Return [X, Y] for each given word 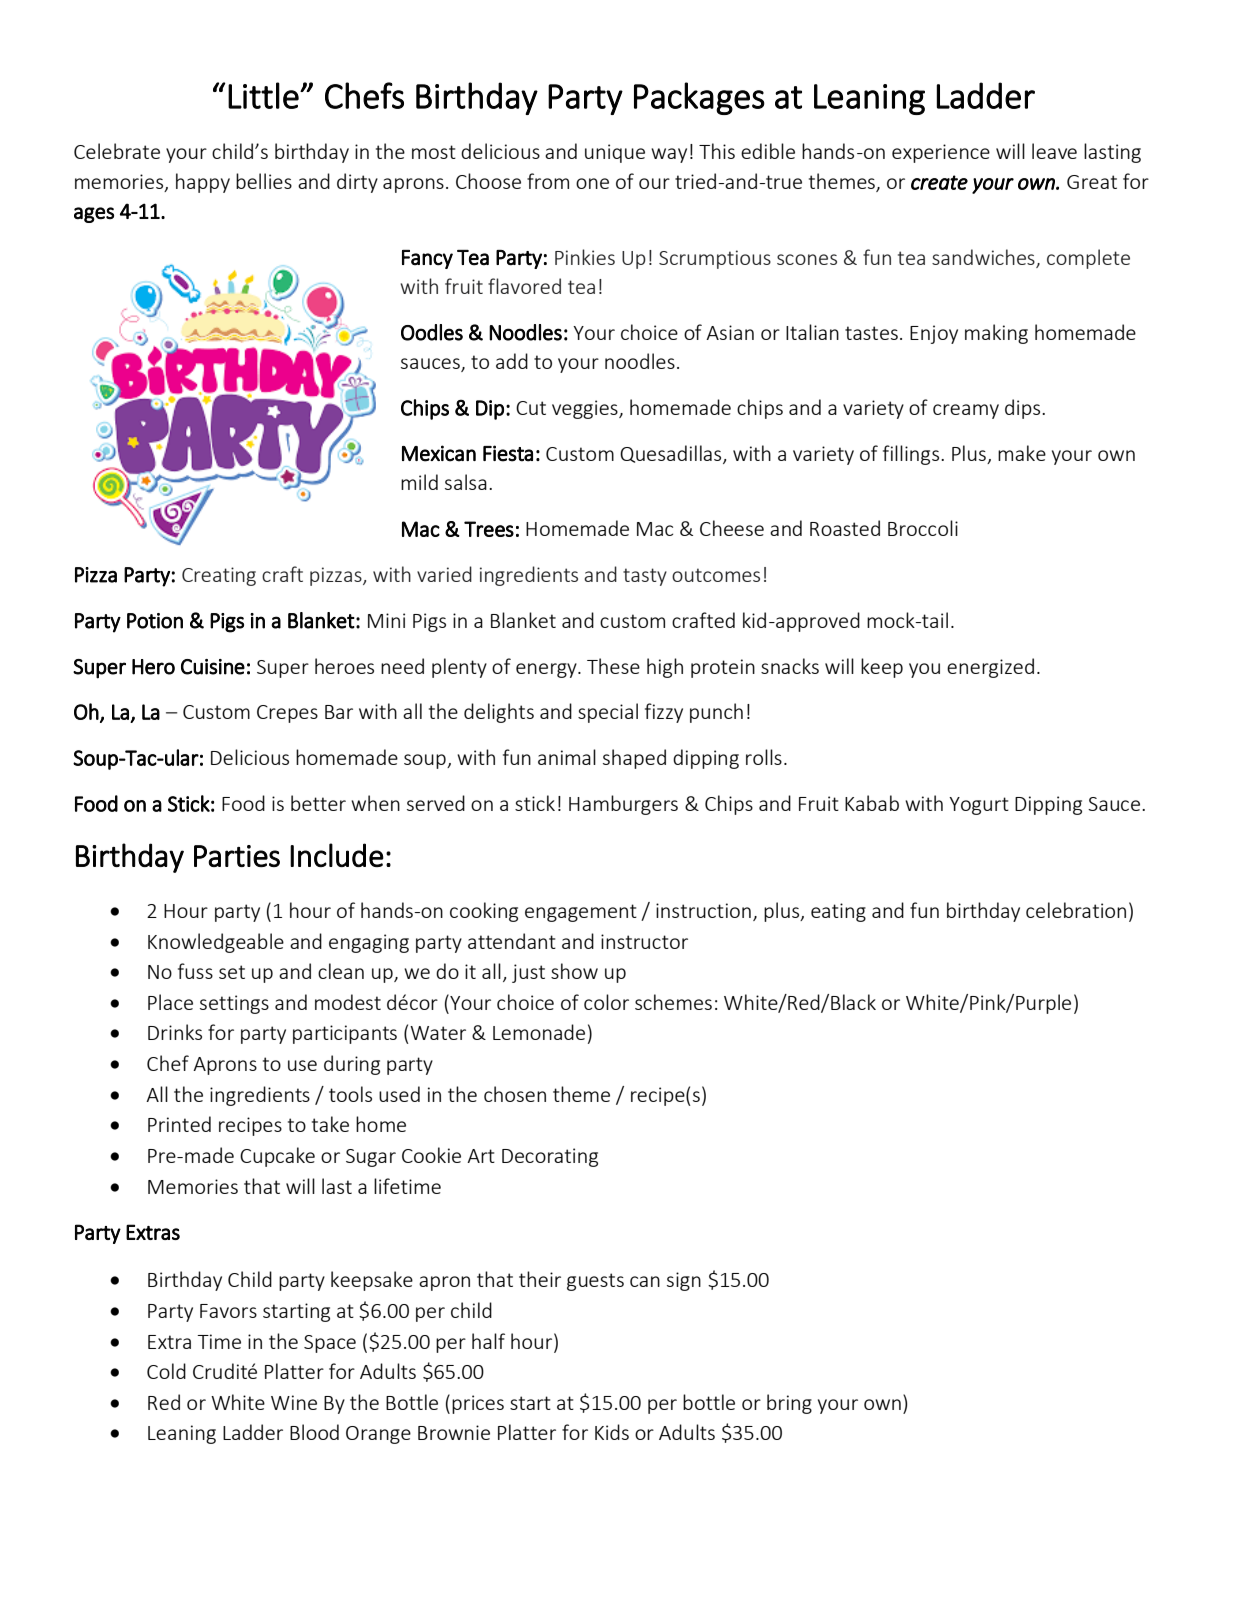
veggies [586, 409]
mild [419, 482]
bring [789, 1404]
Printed [179, 1124]
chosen [515, 1094]
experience [941, 153]
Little [264, 95]
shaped [634, 759]
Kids [612, 1432]
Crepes [287, 714]
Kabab [872, 803]
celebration [1076, 910]
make [1022, 453]
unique [615, 153]
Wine [294, 1402]
